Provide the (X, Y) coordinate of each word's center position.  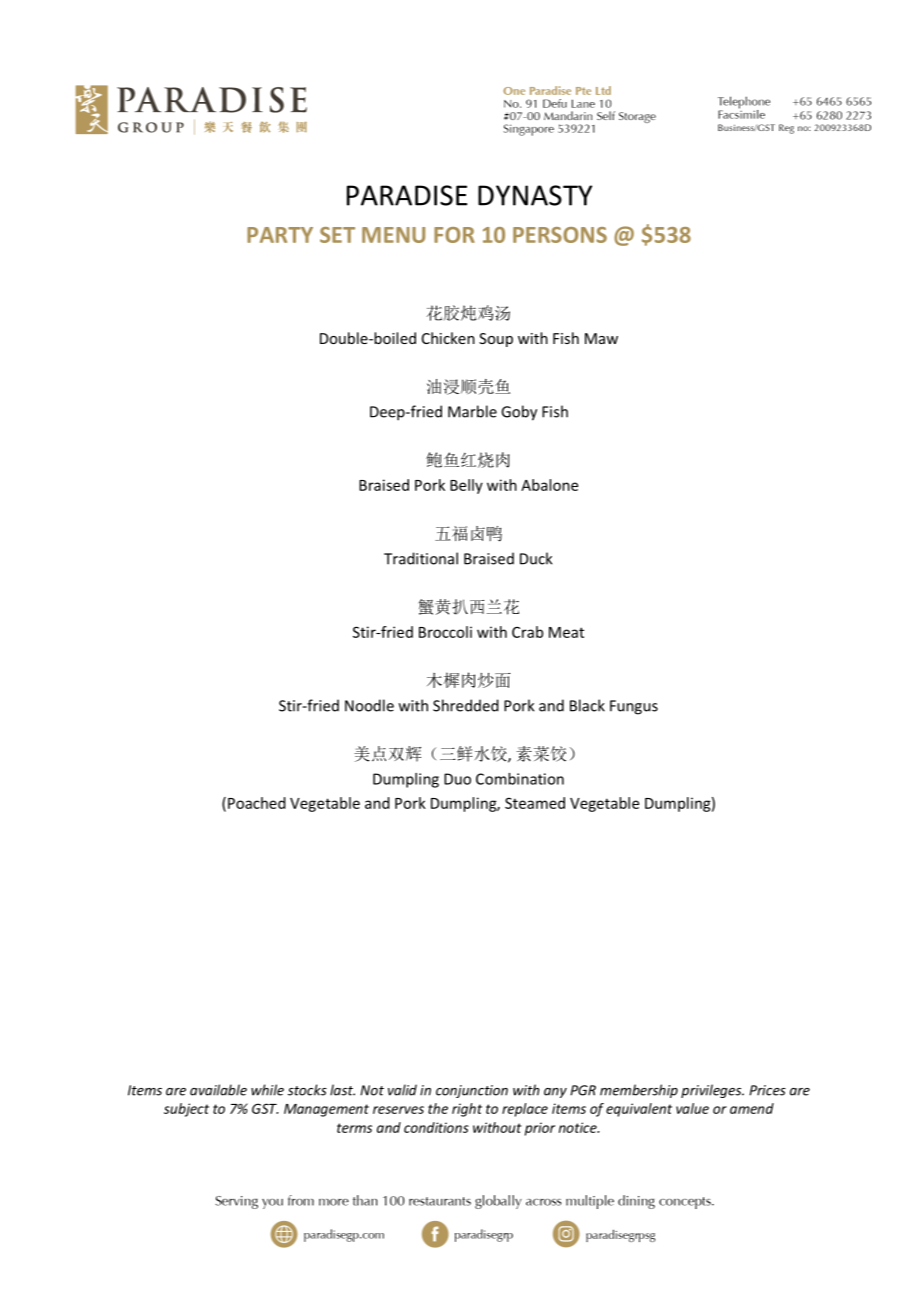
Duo (457, 779)
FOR (454, 235)
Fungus (634, 707)
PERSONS (560, 235)
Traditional (421, 558)
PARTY (280, 235)
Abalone (549, 485)
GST (265, 1108)
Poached (257, 803)
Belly (466, 486)
